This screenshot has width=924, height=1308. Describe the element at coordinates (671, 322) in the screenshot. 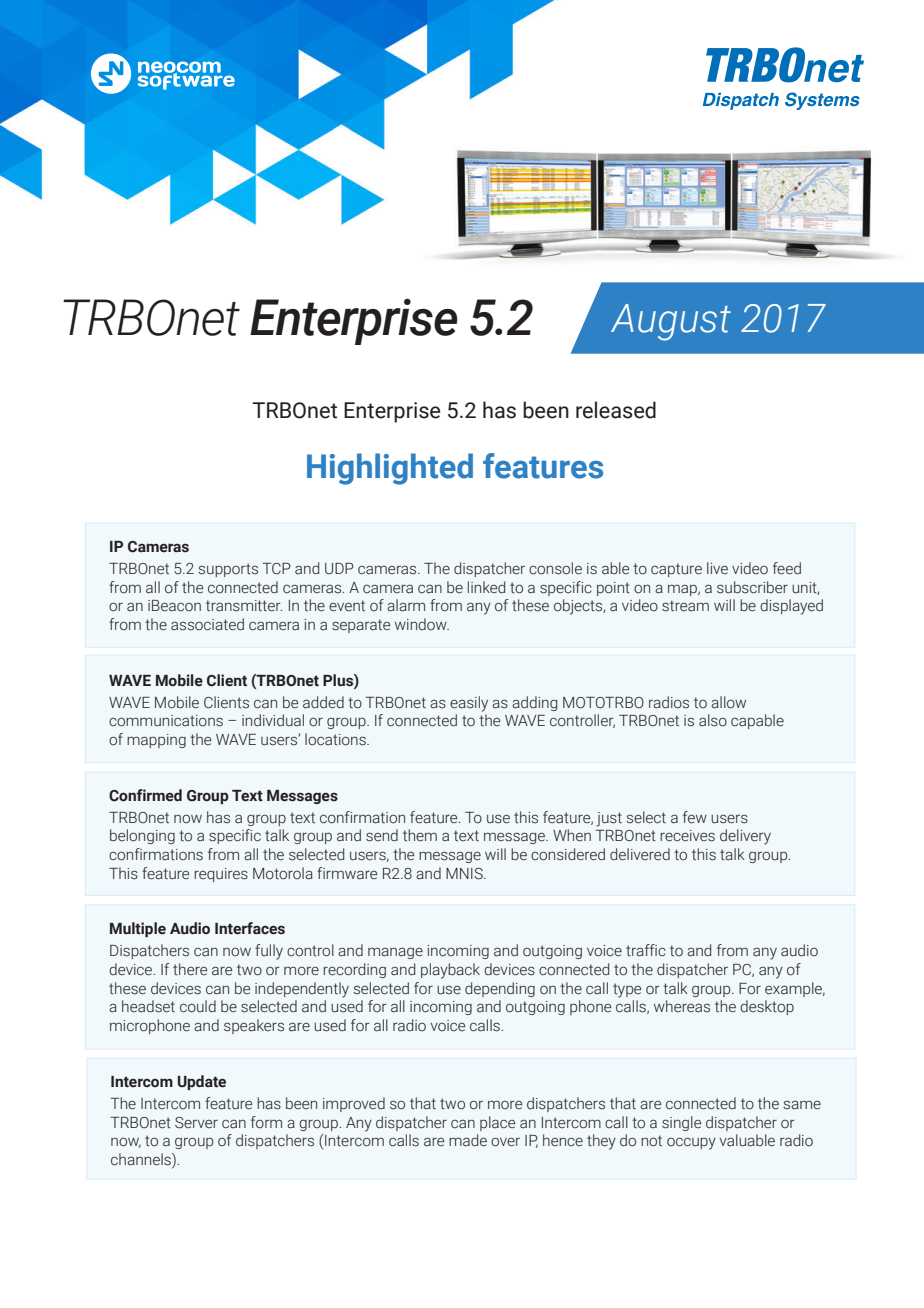

I see `August` at that location.
